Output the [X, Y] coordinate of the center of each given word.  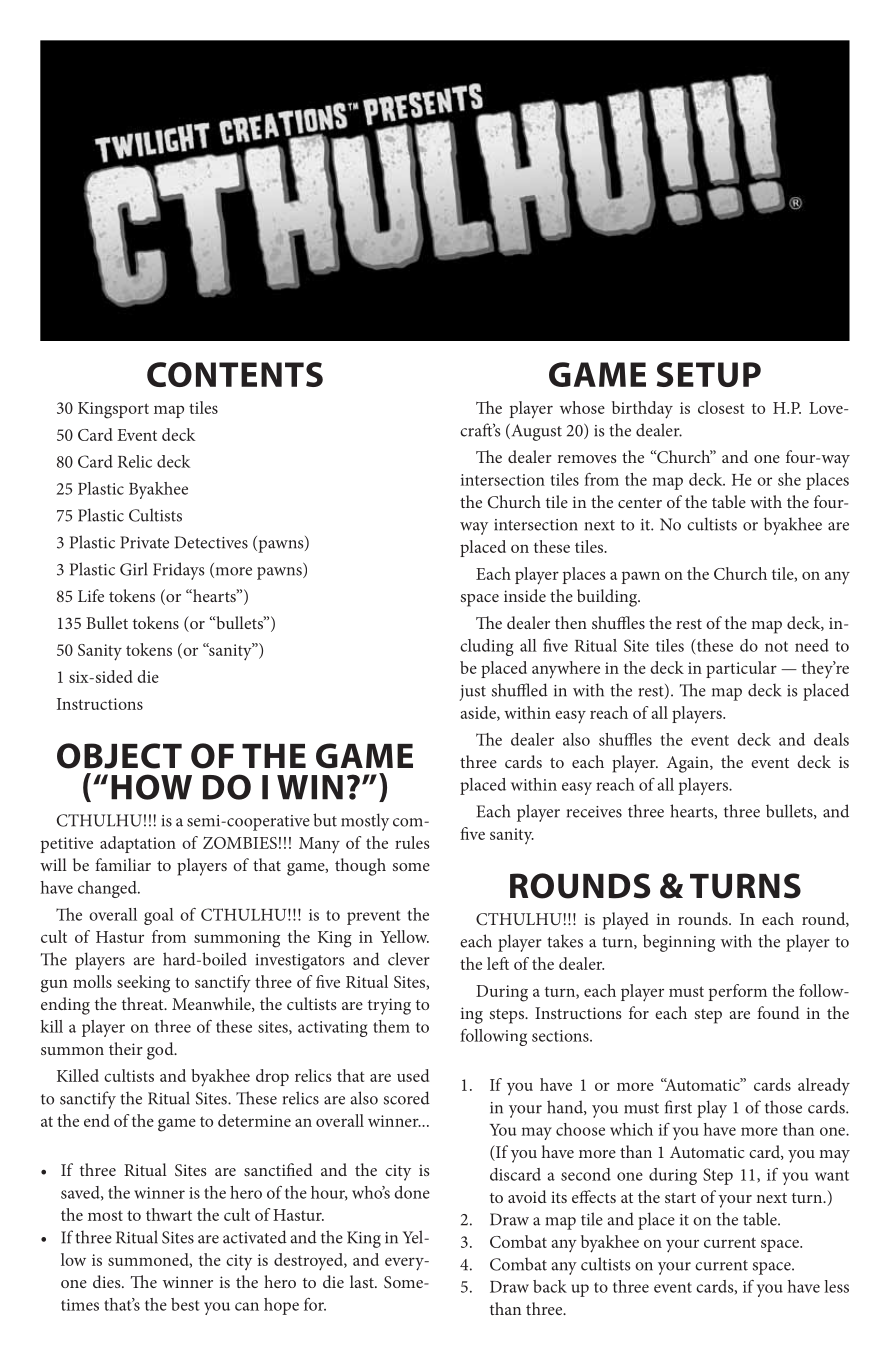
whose [582, 407]
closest [721, 407]
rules [412, 842]
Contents [235, 374]
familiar [123, 864]
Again [689, 764]
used [413, 1075]
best [185, 1304]
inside [525, 595]
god [161, 1051]
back [550, 1286]
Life [91, 595]
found [778, 1012]
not [776, 646]
